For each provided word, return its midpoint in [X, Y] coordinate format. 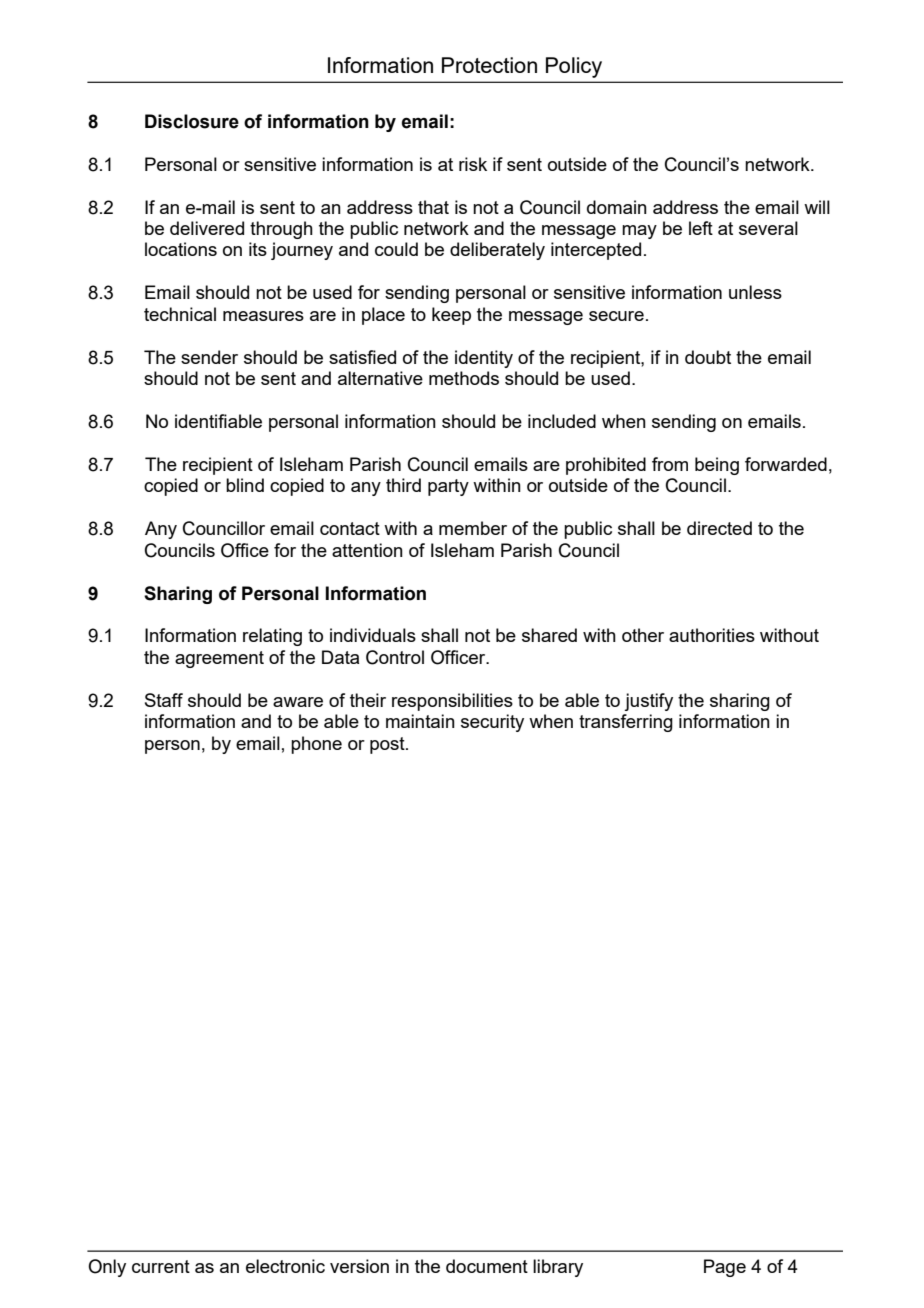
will [817, 207]
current [161, 1266]
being [717, 466]
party [448, 487]
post [388, 745]
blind [245, 485]
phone [316, 745]
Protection [489, 65]
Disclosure [192, 121]
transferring [626, 723]
